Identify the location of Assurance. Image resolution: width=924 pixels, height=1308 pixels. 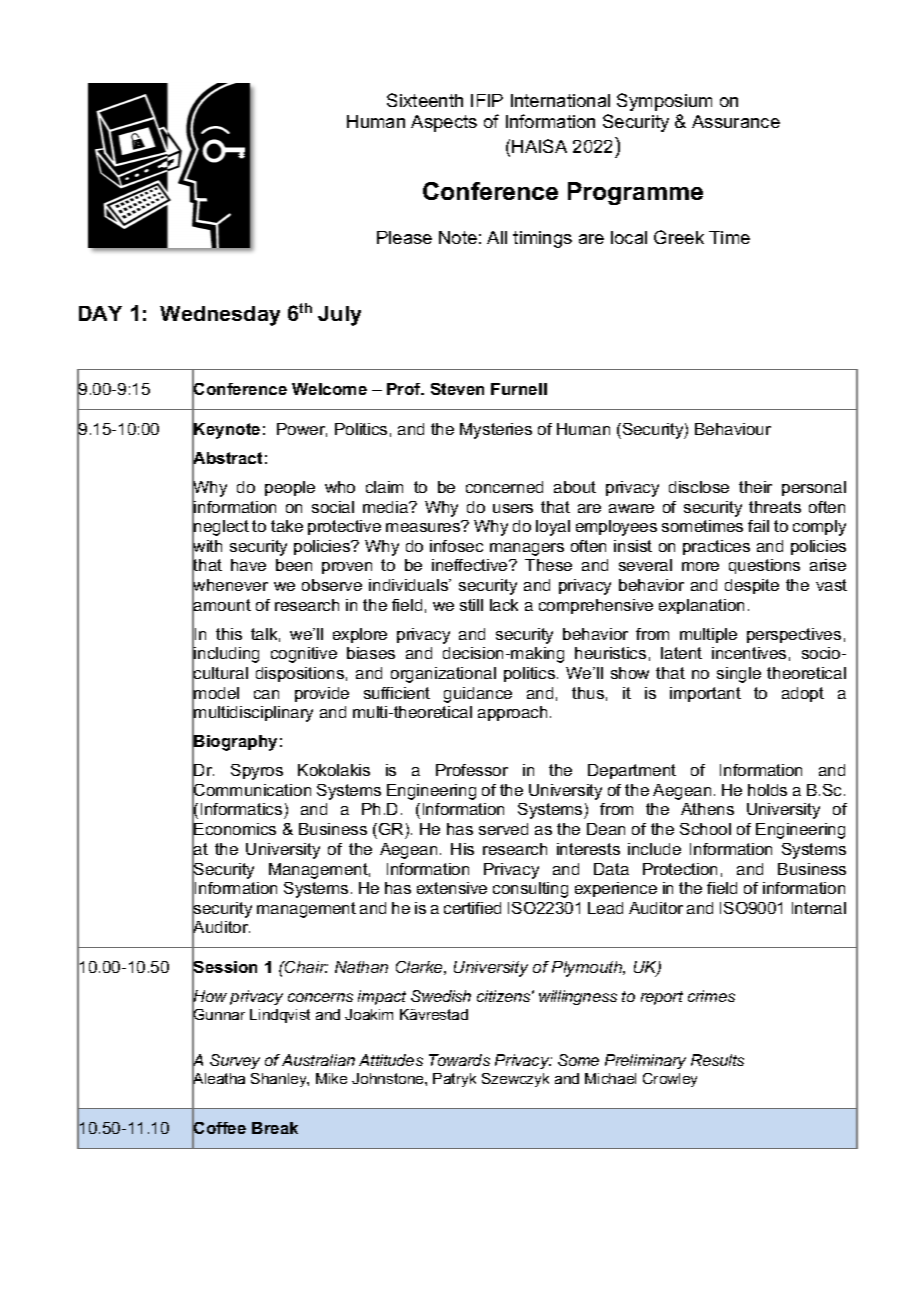
(736, 121).
